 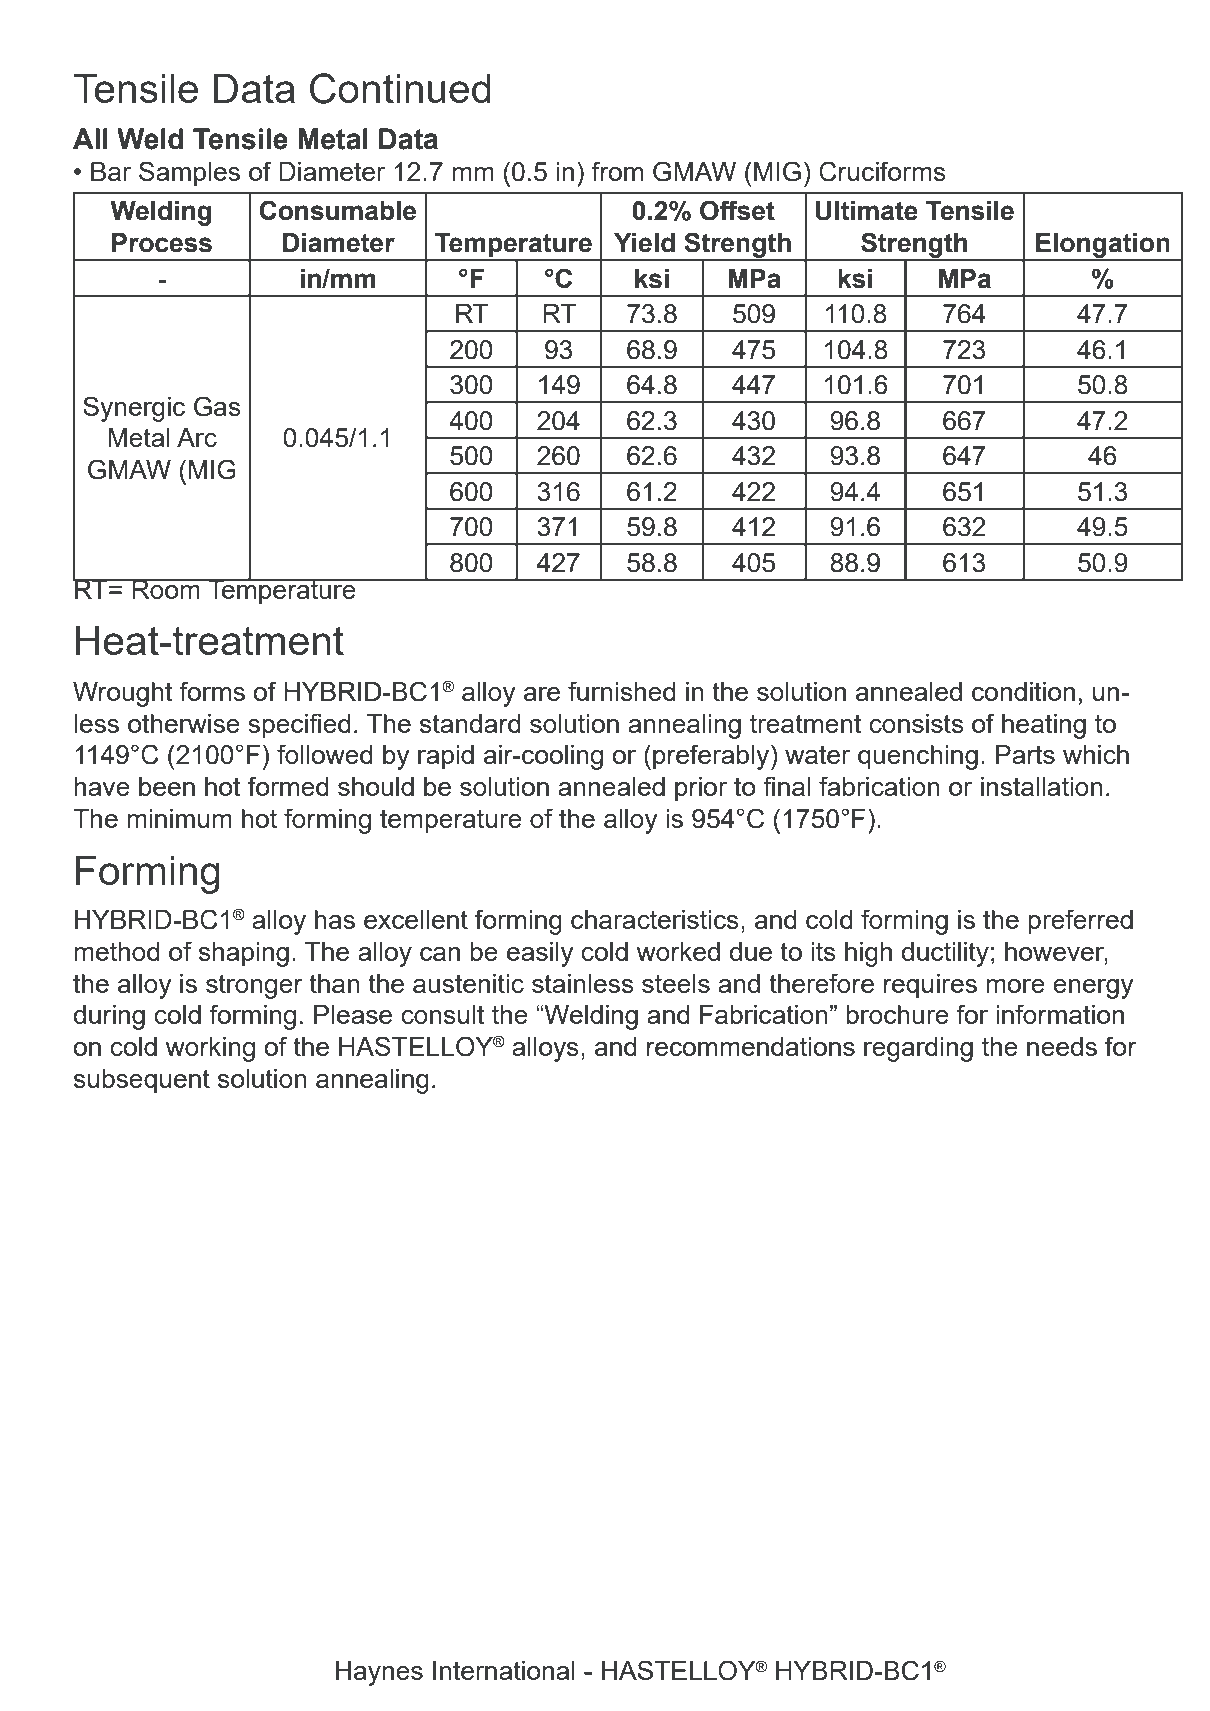 What do you see at coordinates (1023, 691) in the image?
I see `condition` at bounding box center [1023, 691].
